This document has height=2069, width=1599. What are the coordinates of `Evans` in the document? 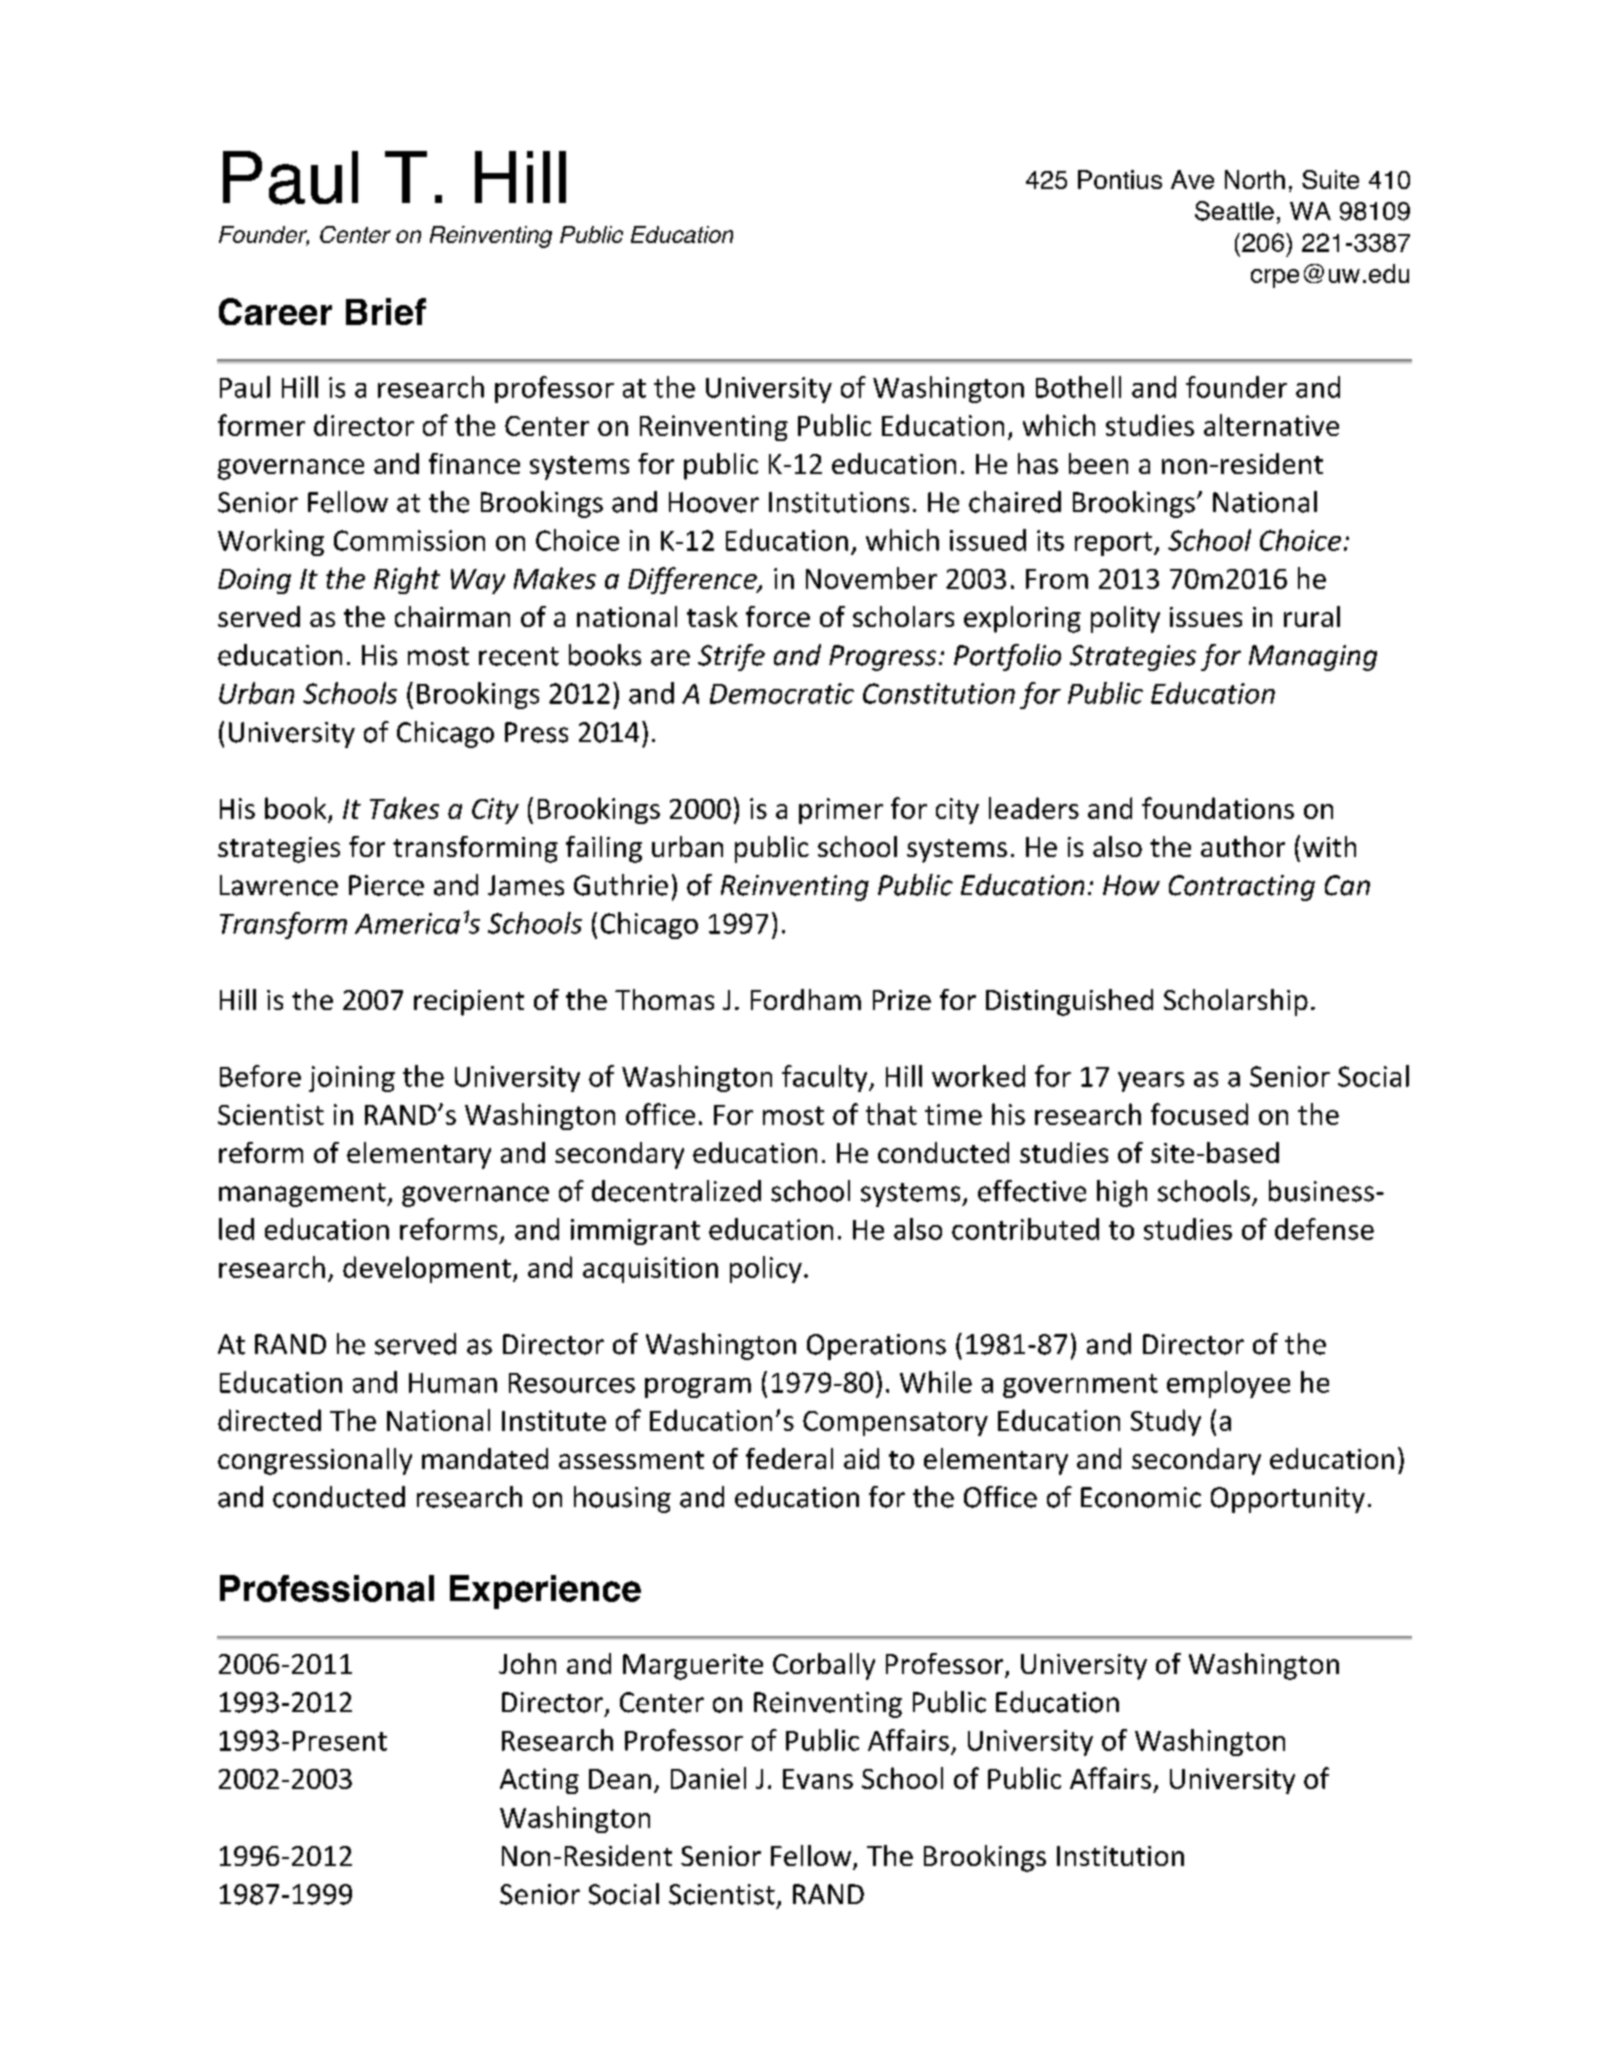 It's located at (818, 1779).
